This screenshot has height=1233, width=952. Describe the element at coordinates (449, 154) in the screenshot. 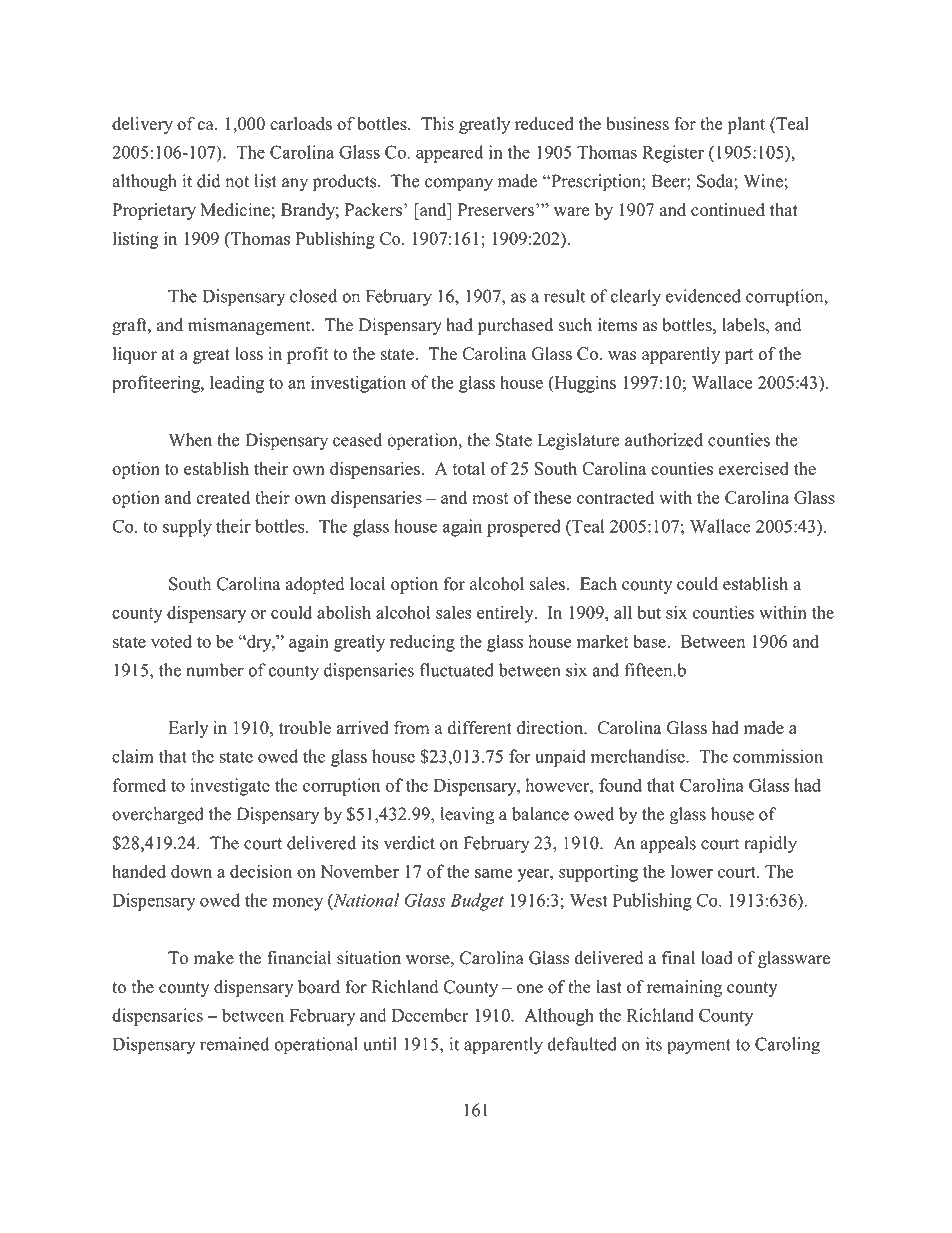

I see `appeared` at that location.
